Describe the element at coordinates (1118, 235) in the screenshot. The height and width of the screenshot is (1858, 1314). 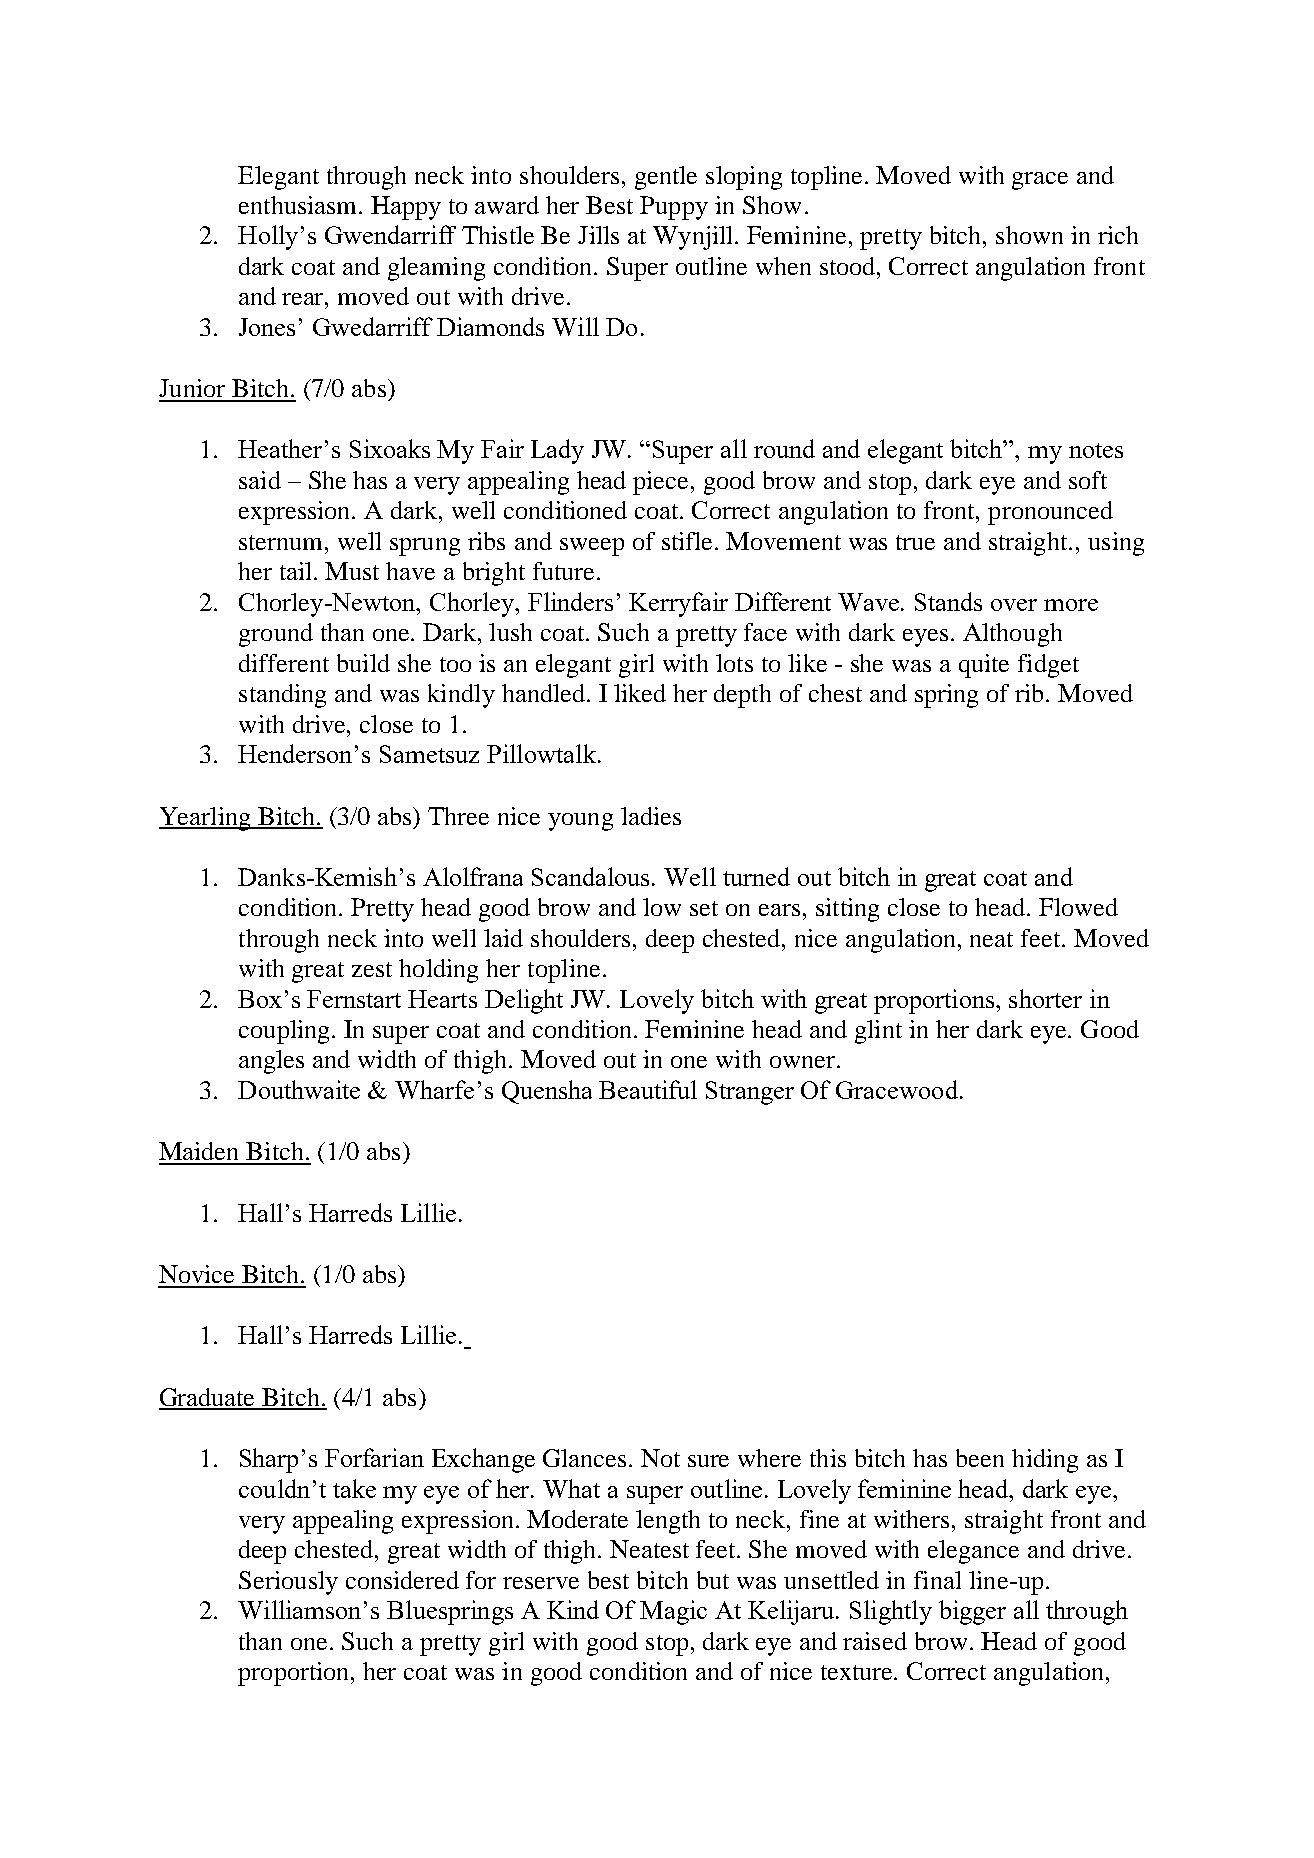
I see `rich` at that location.
